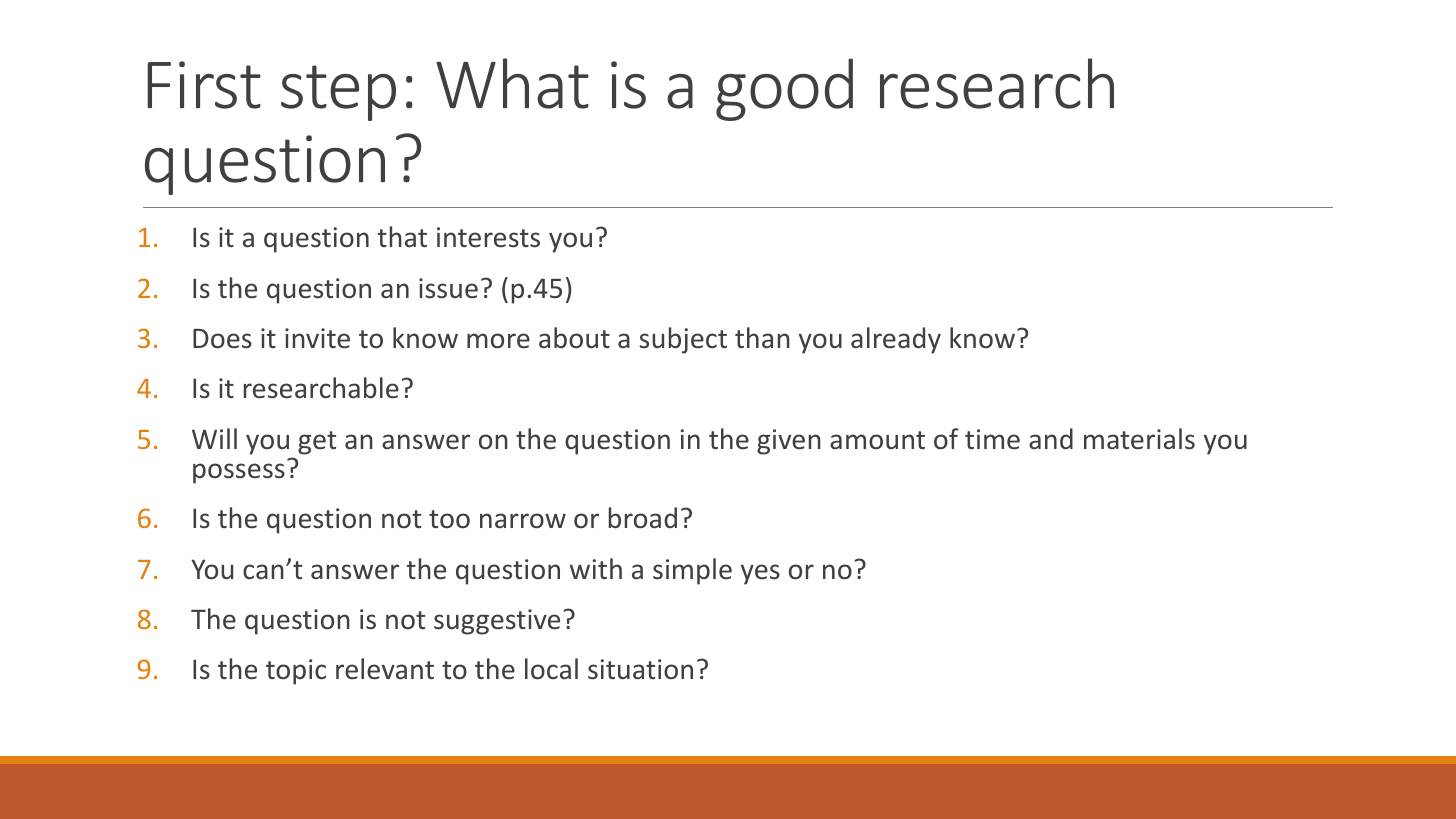 Image resolution: width=1456 pixels, height=819 pixels. Describe the element at coordinates (992, 439) in the page. I see `time` at that location.
